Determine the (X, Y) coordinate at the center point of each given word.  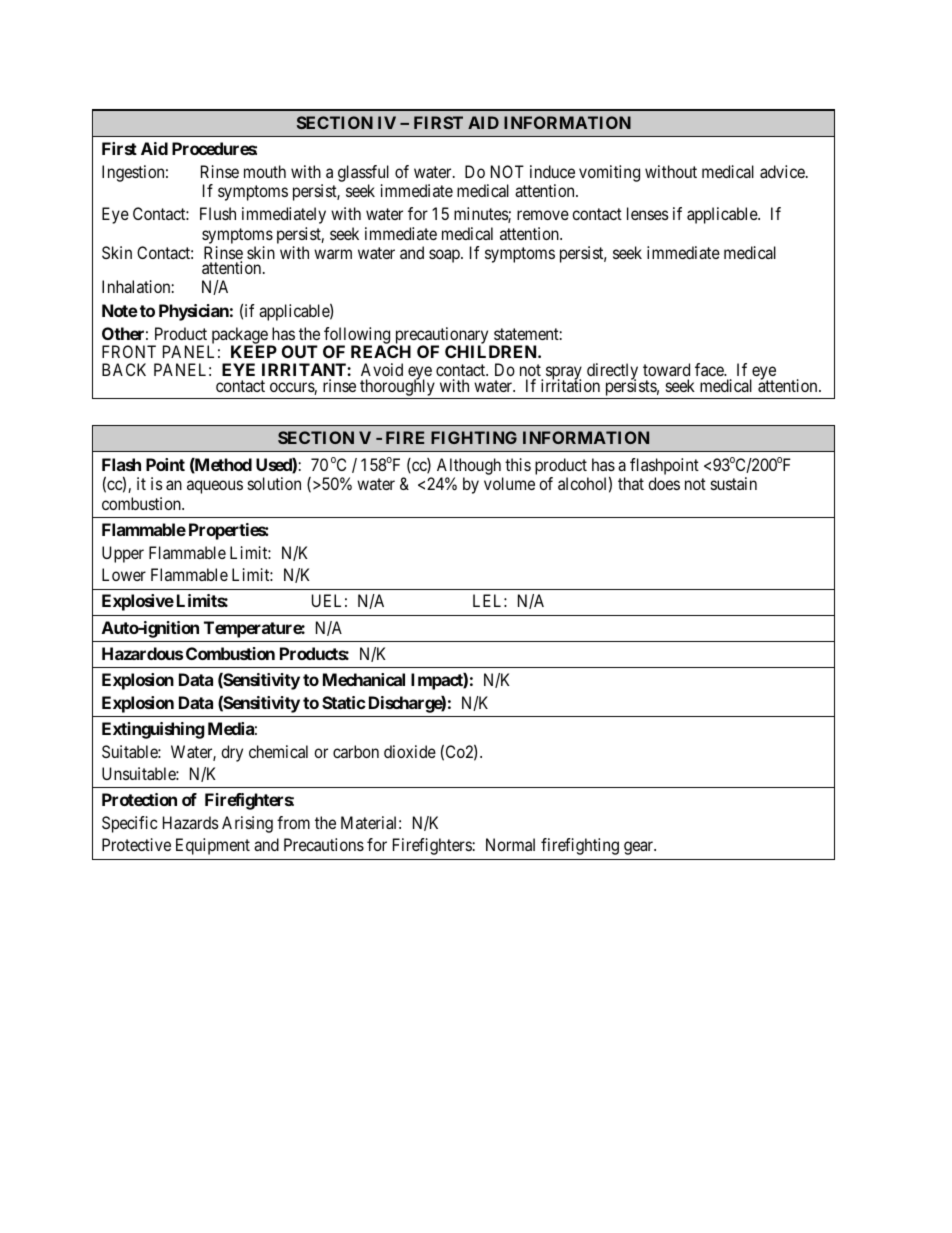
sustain (734, 483)
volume (509, 483)
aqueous (215, 487)
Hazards (191, 822)
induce (552, 171)
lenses (648, 213)
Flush (218, 213)
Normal (510, 844)
